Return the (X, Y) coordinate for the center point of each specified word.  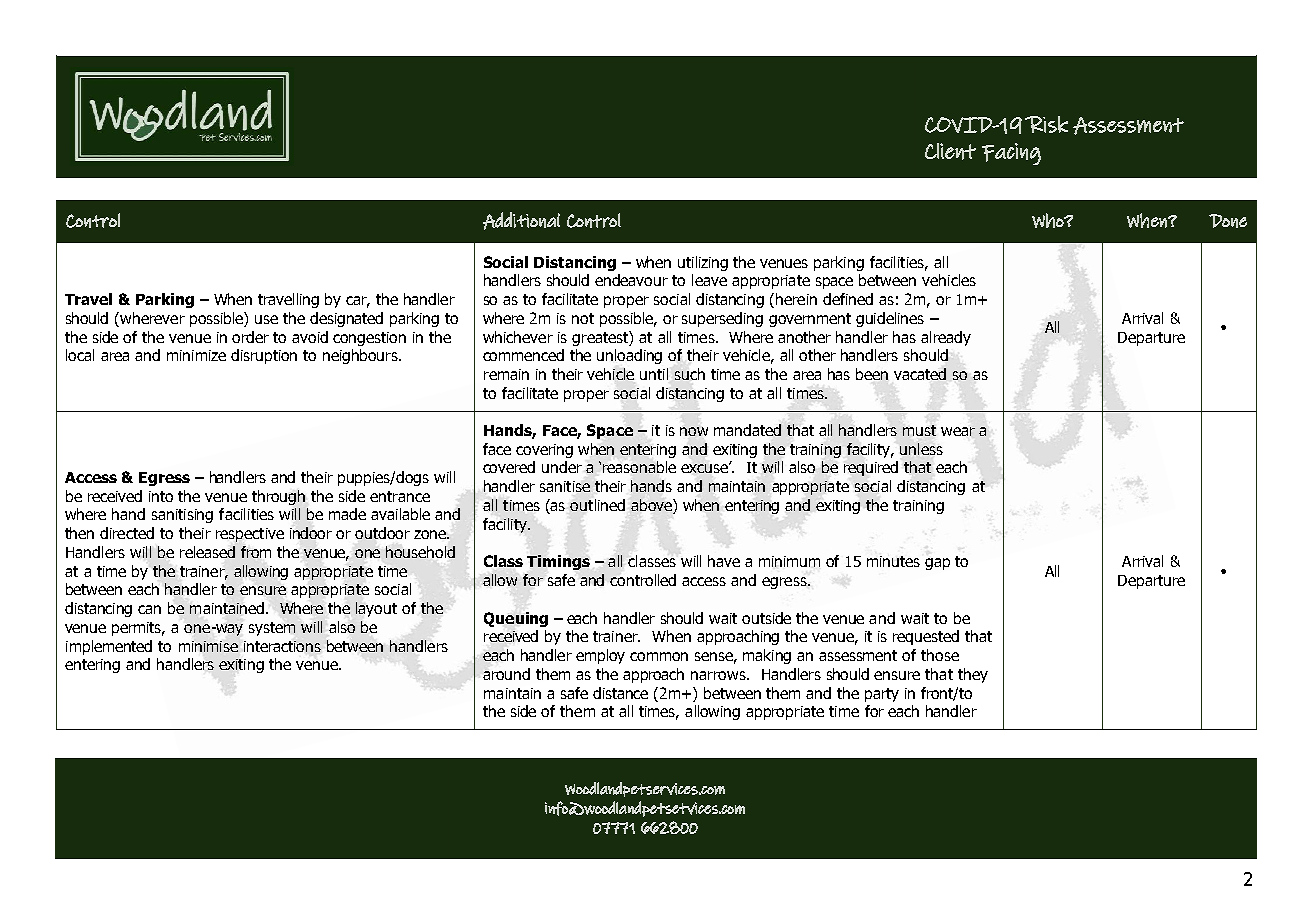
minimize (196, 355)
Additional (521, 221)
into (161, 496)
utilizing (703, 263)
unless (921, 449)
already (946, 338)
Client (950, 151)
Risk (1046, 124)
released (207, 552)
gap (937, 564)
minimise (208, 646)
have (724, 561)
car (358, 302)
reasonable (639, 467)
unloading (629, 356)
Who (1049, 220)
